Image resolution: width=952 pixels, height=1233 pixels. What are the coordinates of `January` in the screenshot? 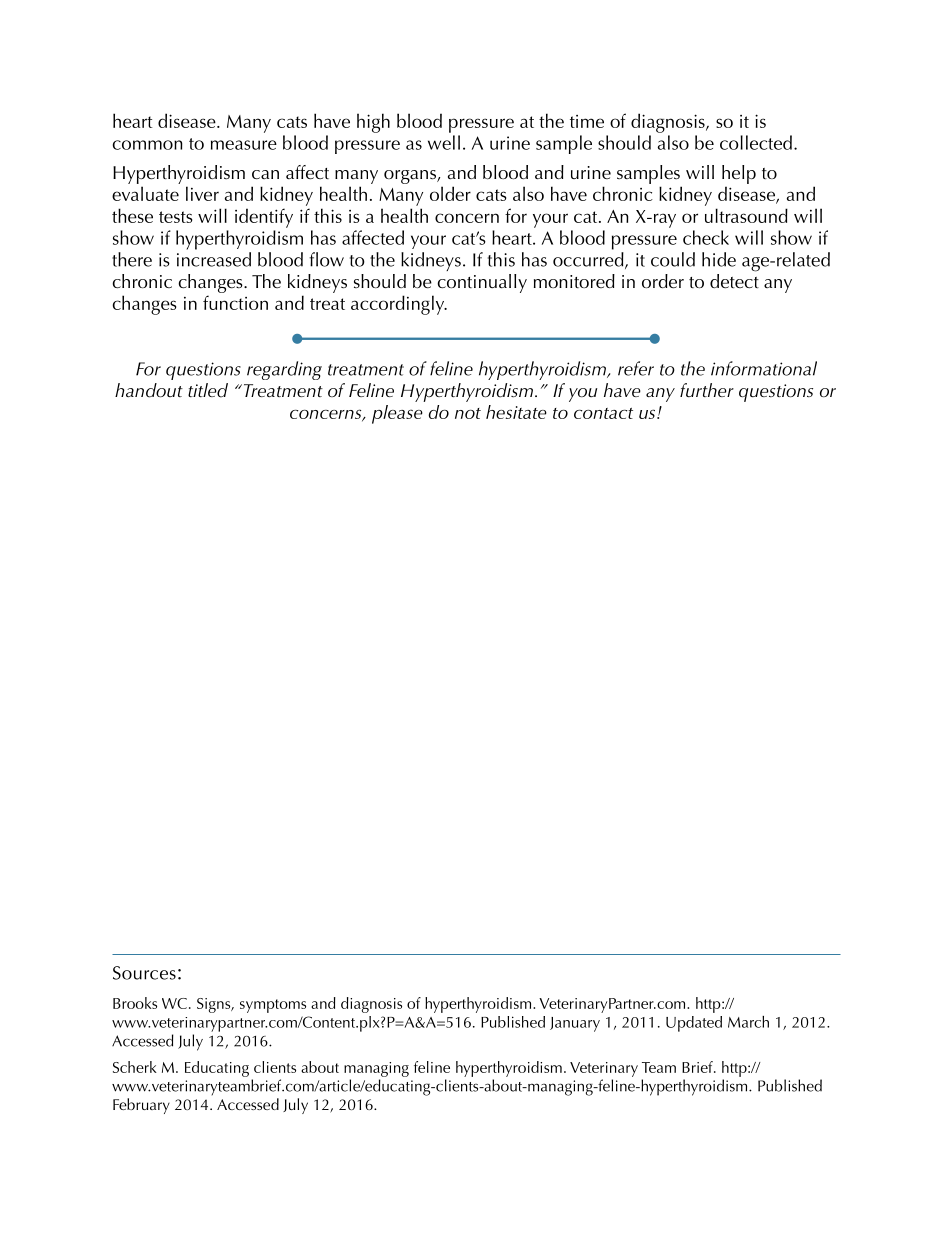 It's located at (575, 1024).
